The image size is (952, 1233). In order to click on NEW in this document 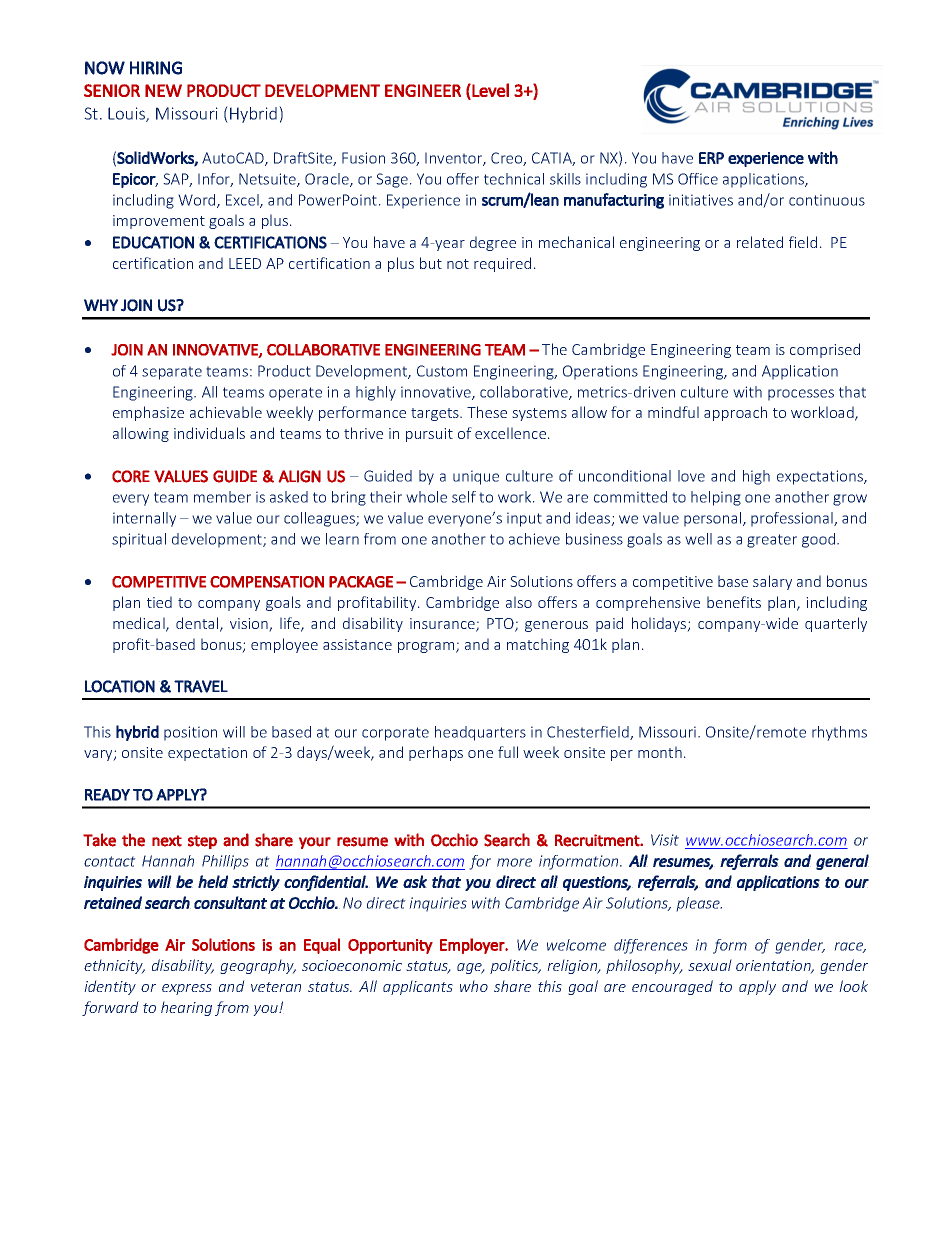, I will do `click(163, 90)`.
